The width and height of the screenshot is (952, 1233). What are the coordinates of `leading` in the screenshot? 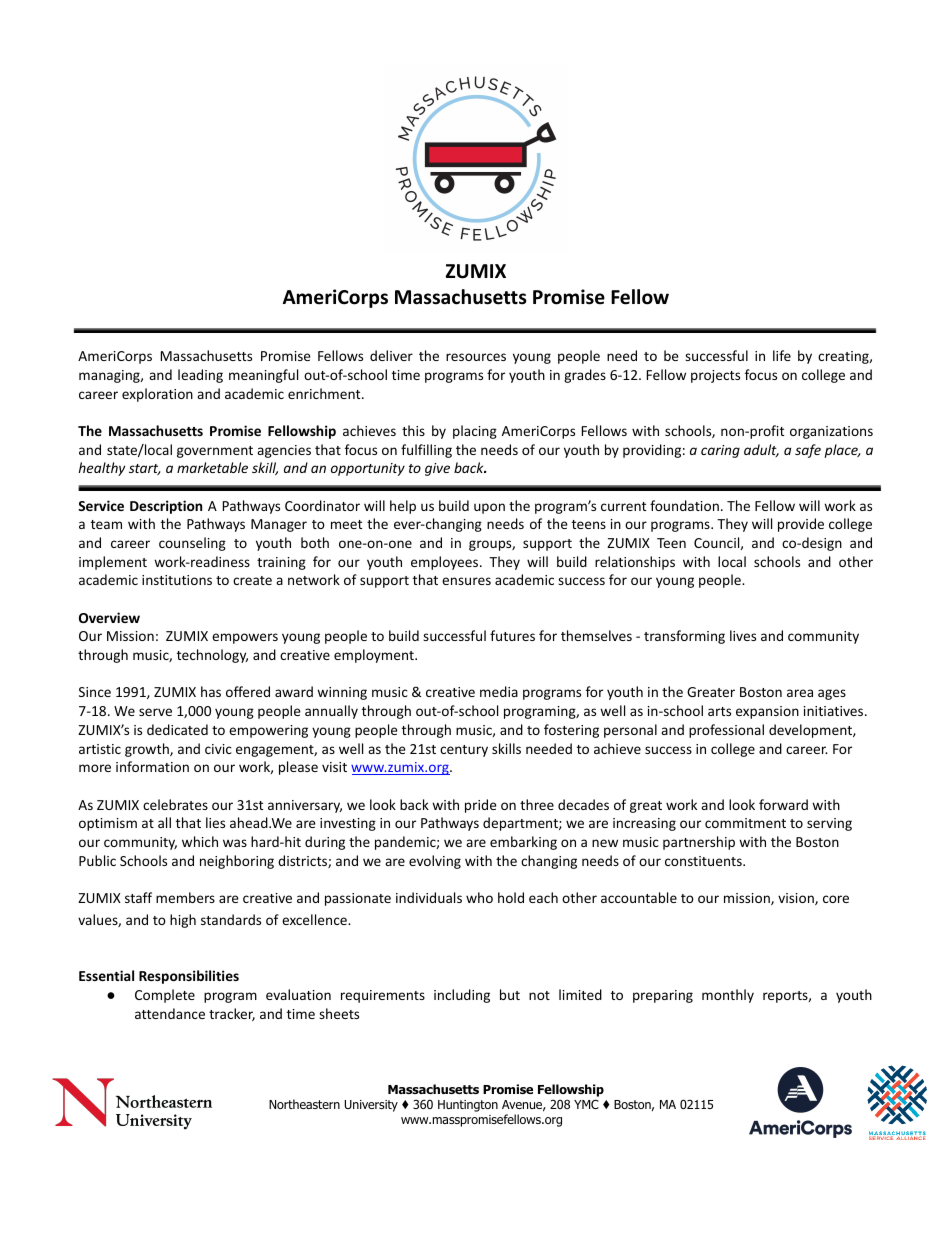 It's located at (200, 376).
